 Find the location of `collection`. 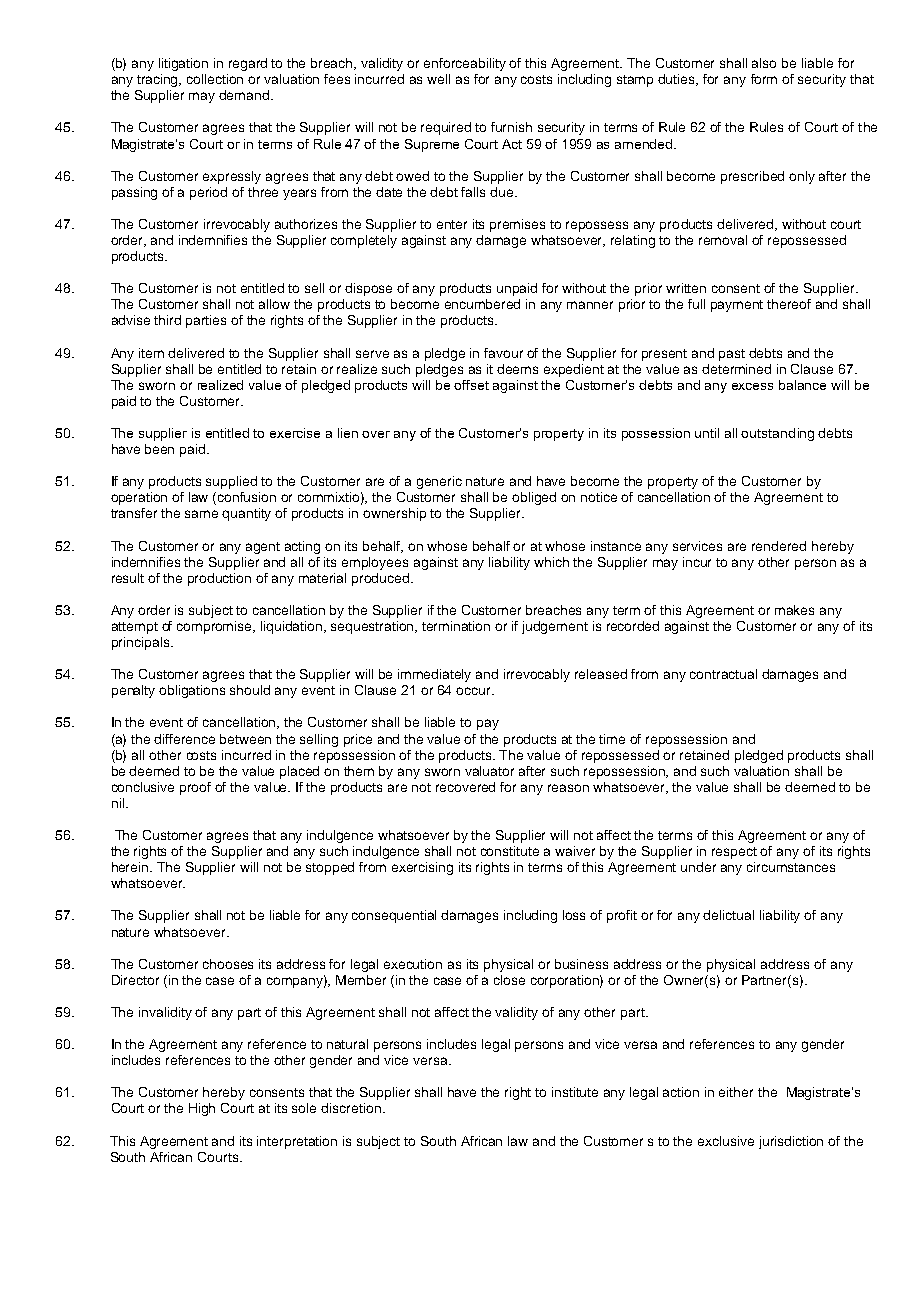

collection is located at coordinates (215, 79).
